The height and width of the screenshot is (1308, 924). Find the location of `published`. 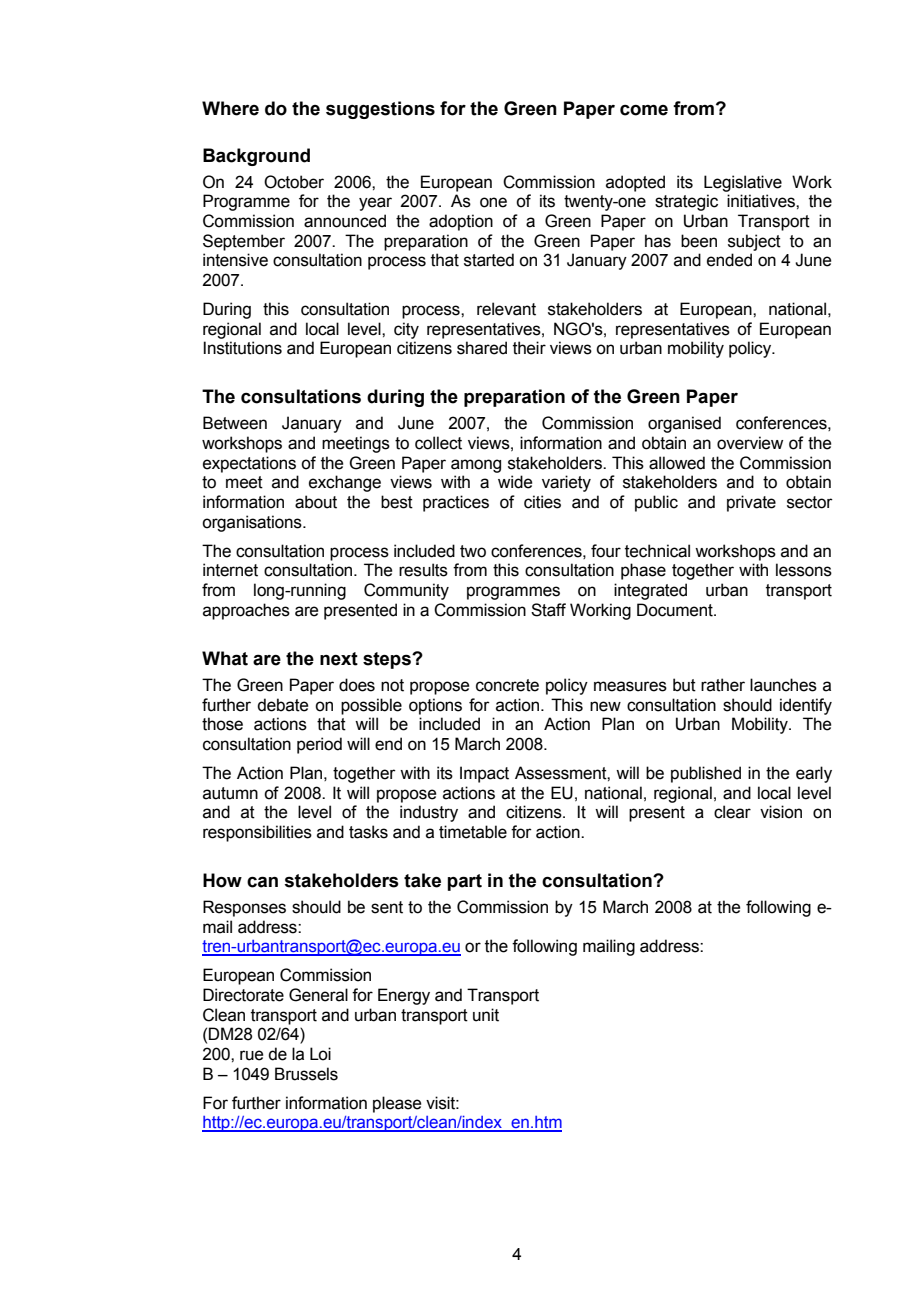

published is located at coordinates (706, 774).
